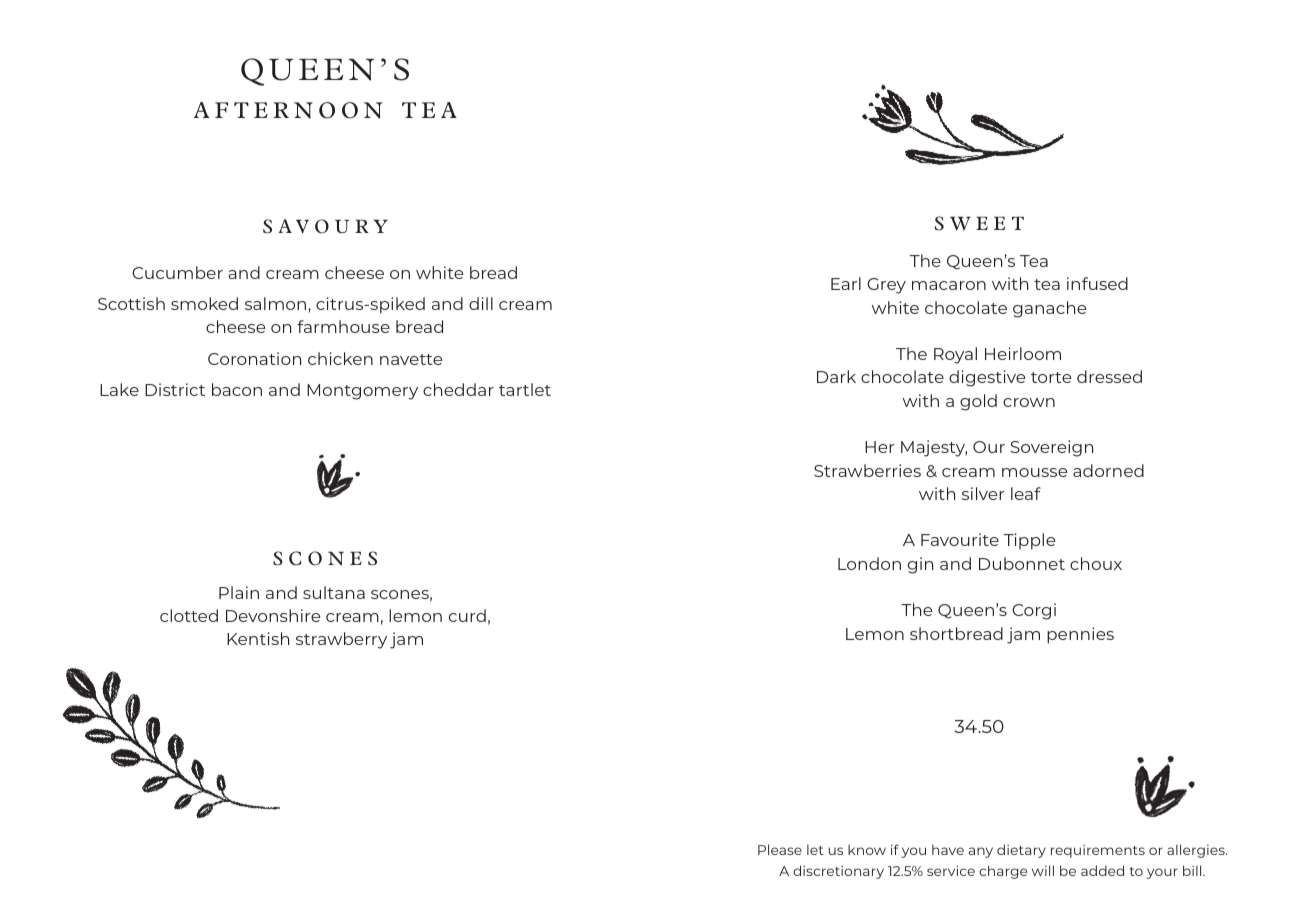 The image size is (1303, 924). What do you see at coordinates (1080, 635) in the screenshot?
I see `pennies` at bounding box center [1080, 635].
